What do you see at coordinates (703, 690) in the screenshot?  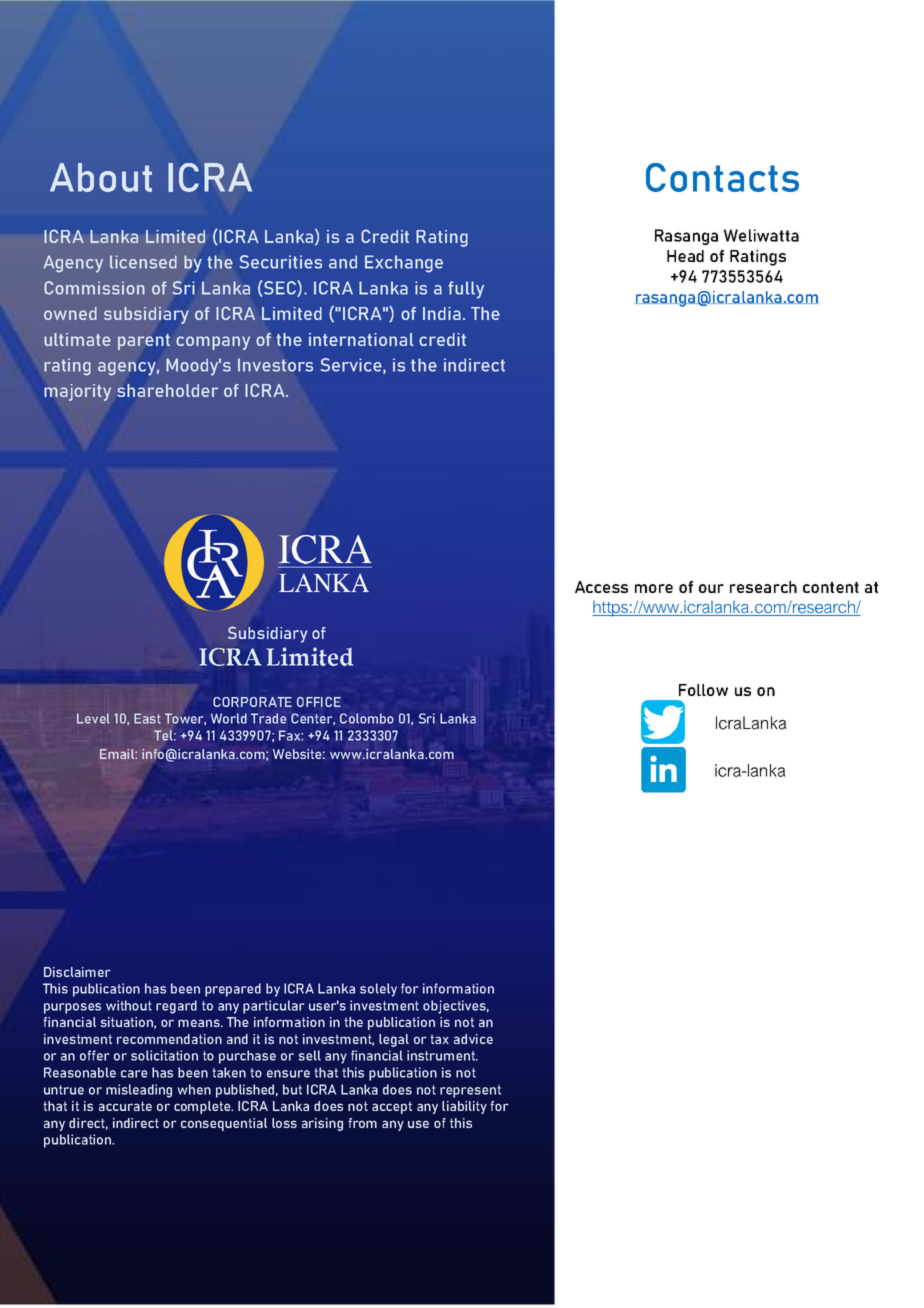 I see `Follow` at bounding box center [703, 690].
